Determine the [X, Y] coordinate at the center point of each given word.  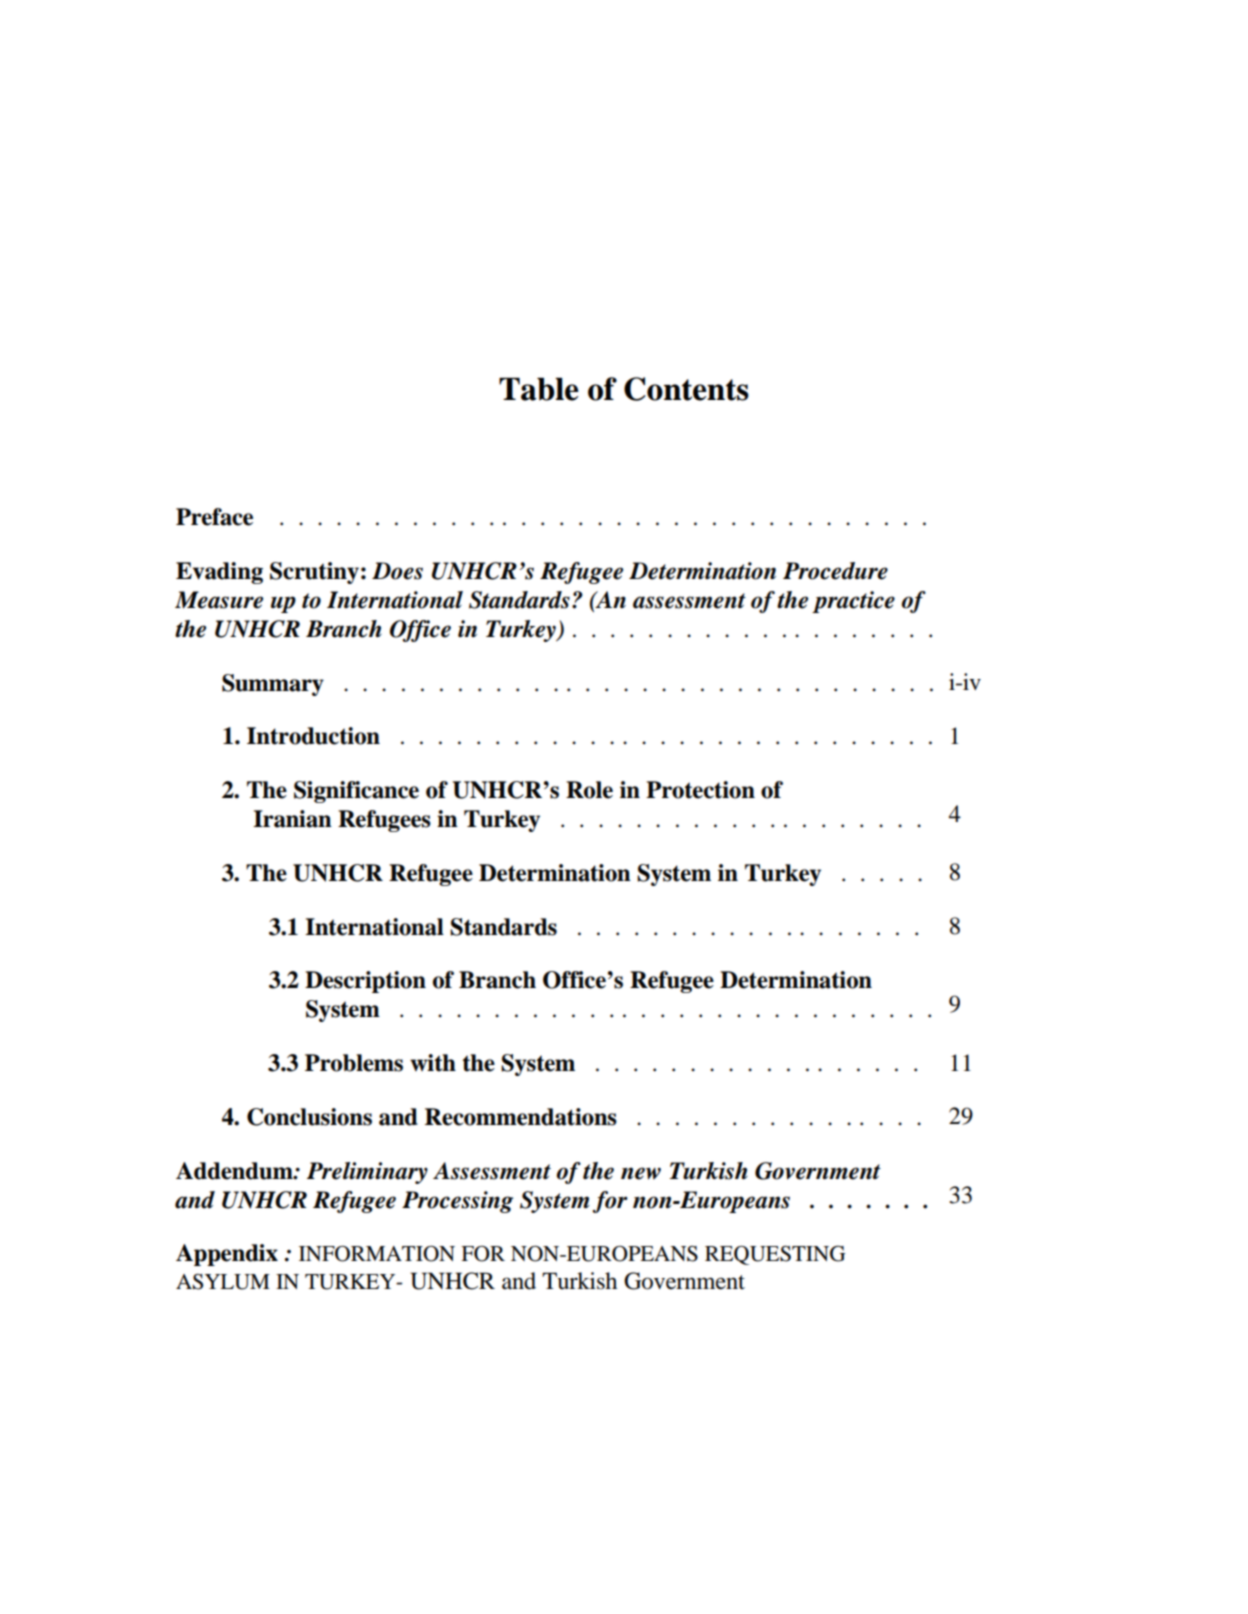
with [433, 1063]
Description [365, 982]
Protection [700, 790]
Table [539, 389]
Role [589, 790]
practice [853, 602]
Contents [686, 389]
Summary [273, 685]
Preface [214, 517]
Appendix [227, 1255]
